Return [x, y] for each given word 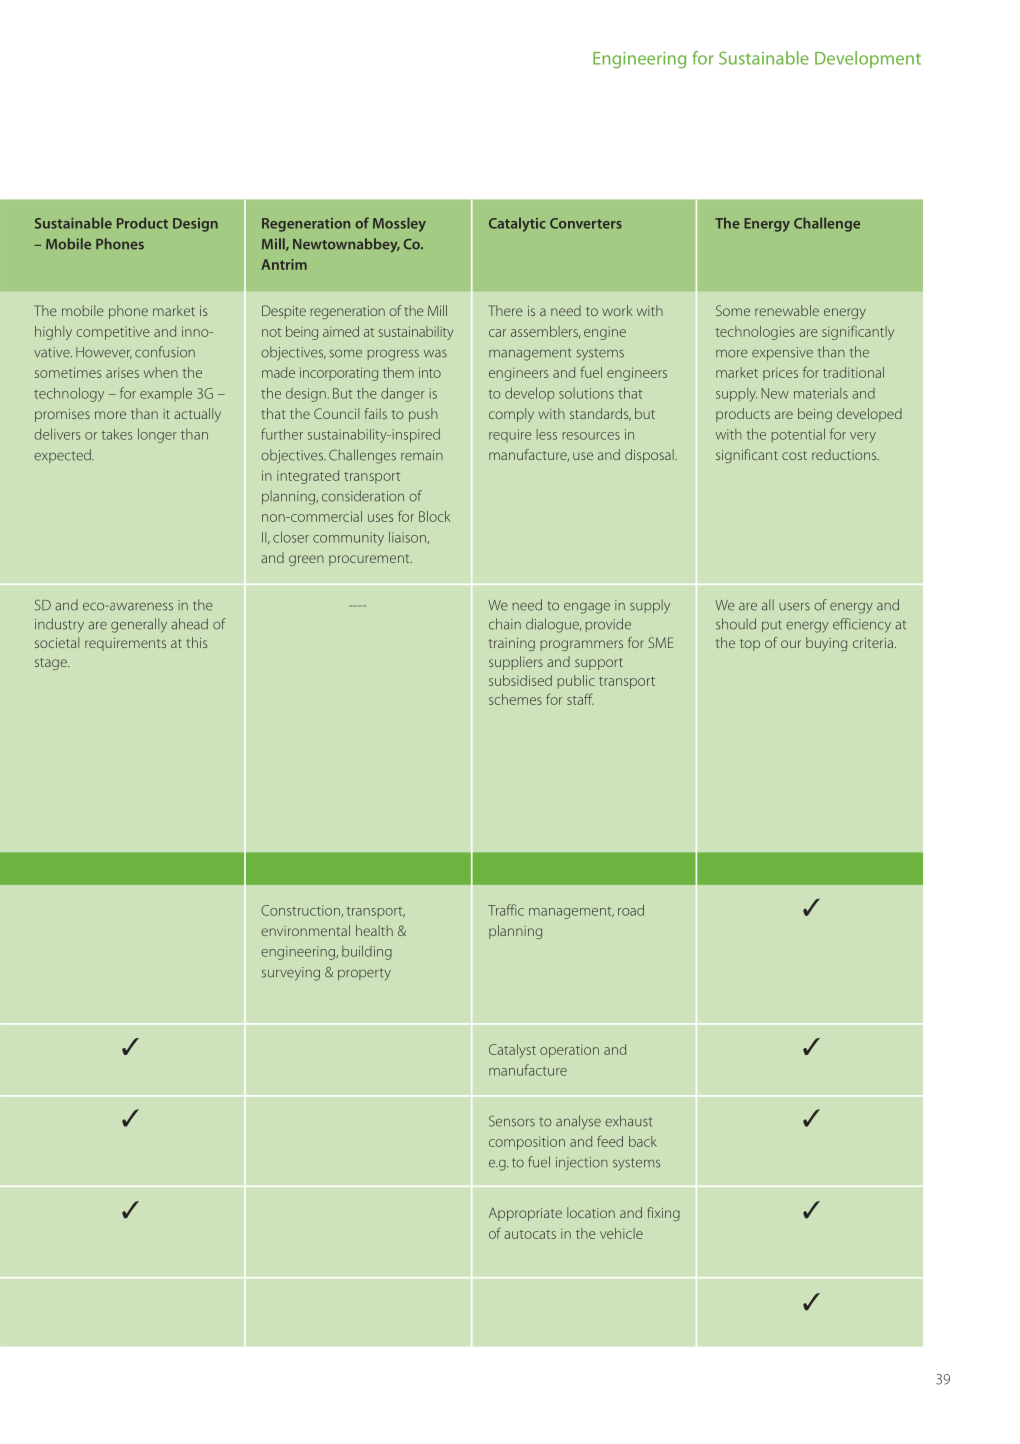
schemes [515, 699]
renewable [787, 310]
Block [434, 516]
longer [157, 435]
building [367, 952]
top [750, 645]
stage [52, 664]
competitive [113, 333]
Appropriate [525, 1214]
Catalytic [517, 224]
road [631, 910]
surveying [291, 974]
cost [794, 455]
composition [527, 1143]
